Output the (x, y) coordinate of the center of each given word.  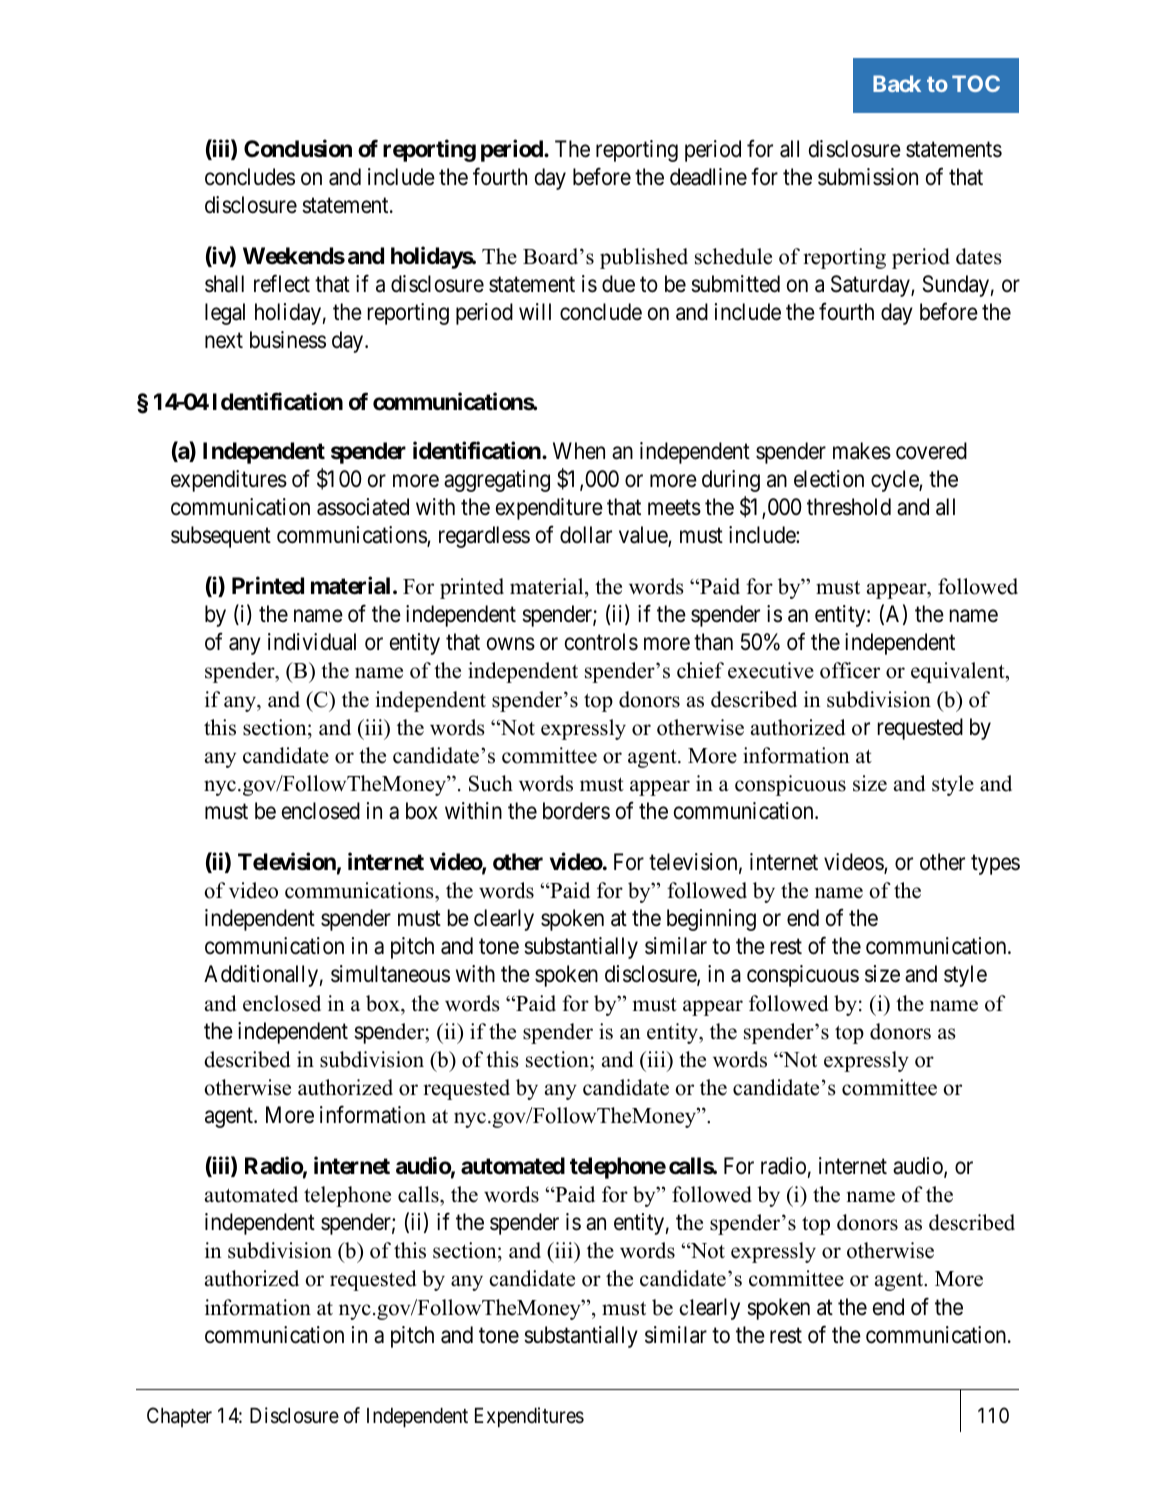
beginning (711, 920)
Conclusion (298, 148)
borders (576, 811)
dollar (586, 535)
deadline (708, 177)
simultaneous (390, 974)
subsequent (221, 537)
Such (491, 783)
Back (897, 83)
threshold (849, 507)
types (995, 865)
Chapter (179, 1417)
